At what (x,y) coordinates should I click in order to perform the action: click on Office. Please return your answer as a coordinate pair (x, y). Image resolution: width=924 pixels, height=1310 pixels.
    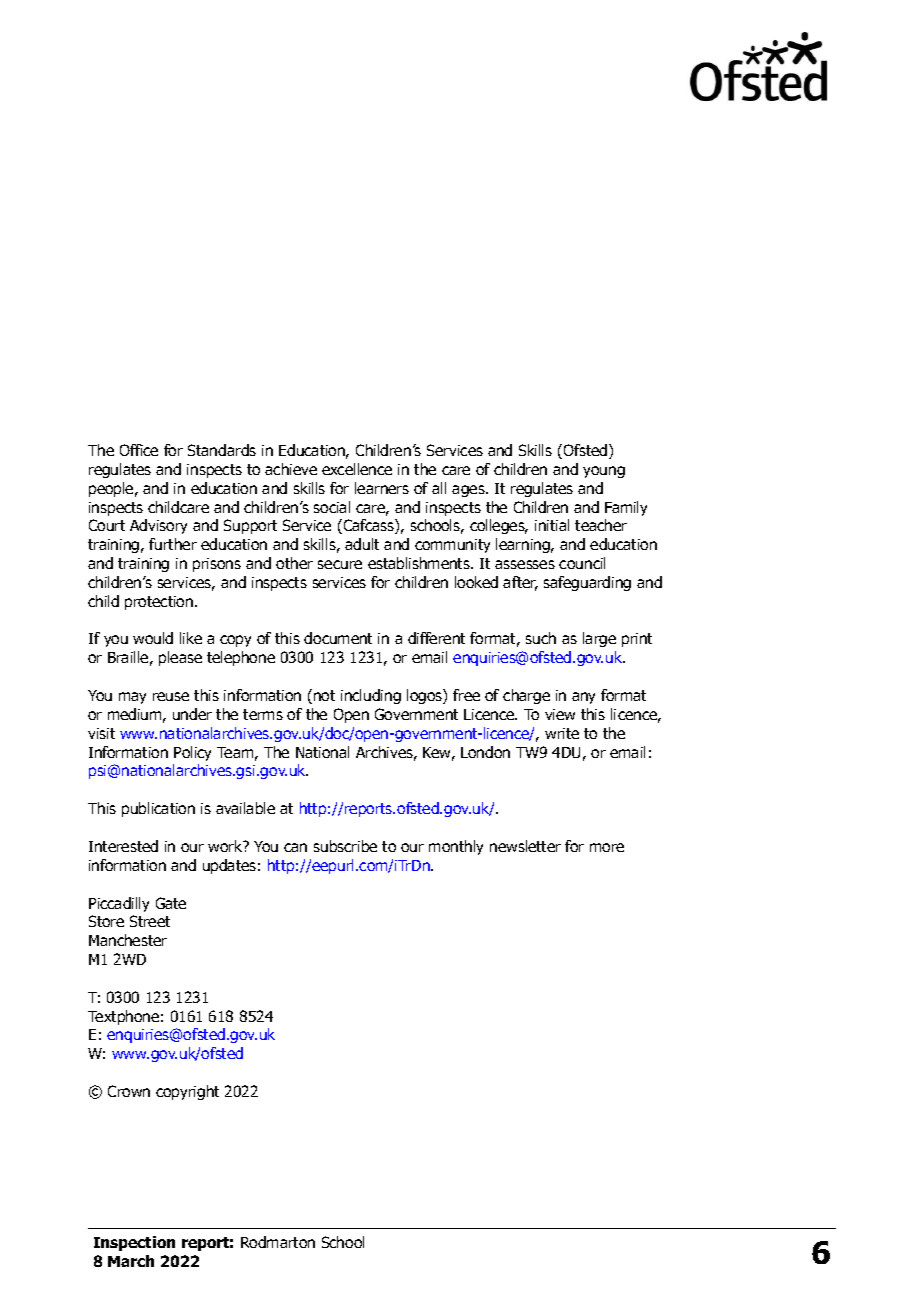
    Looking at the image, I should click on (139, 450).
